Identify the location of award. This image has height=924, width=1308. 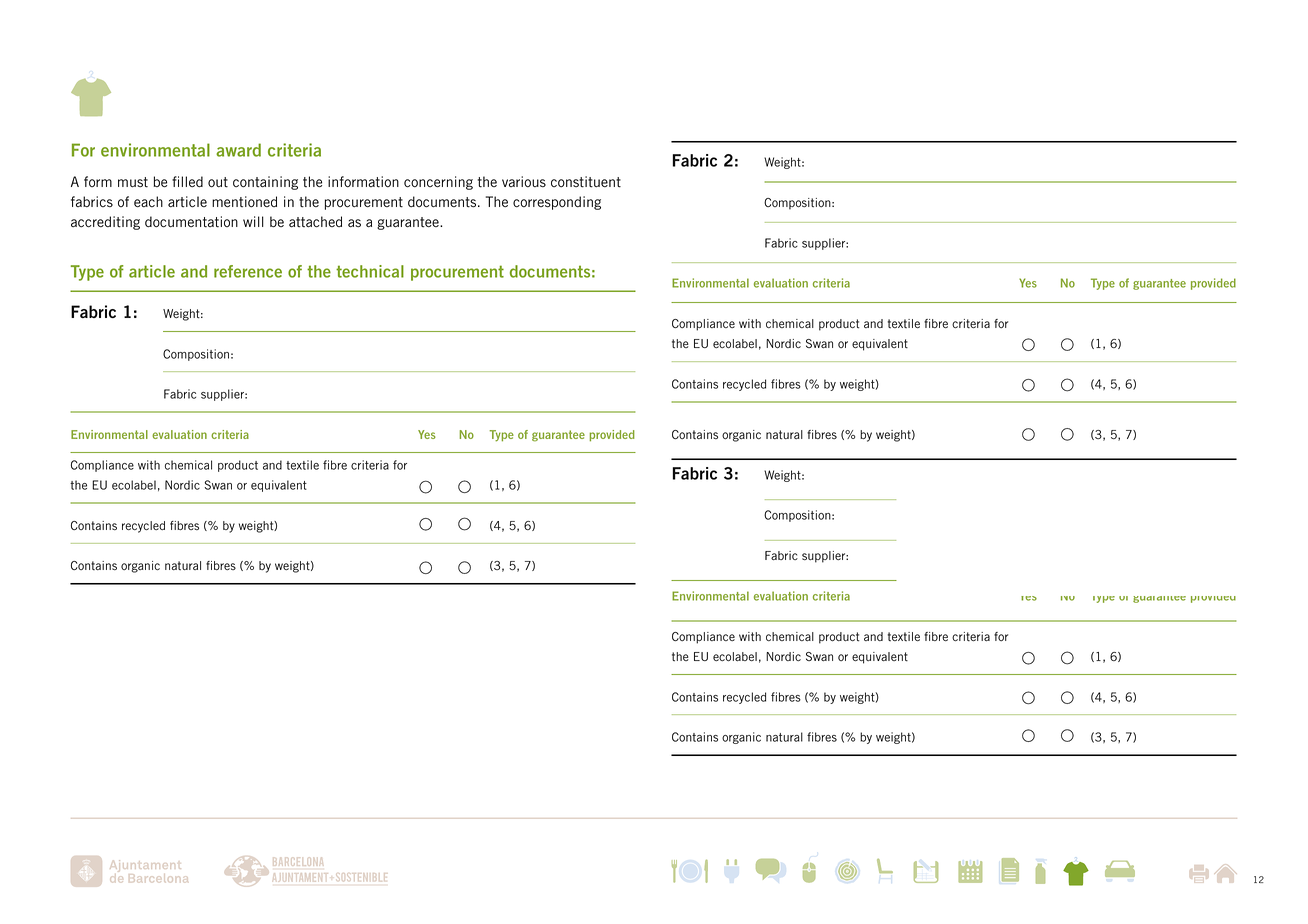
(238, 150).
